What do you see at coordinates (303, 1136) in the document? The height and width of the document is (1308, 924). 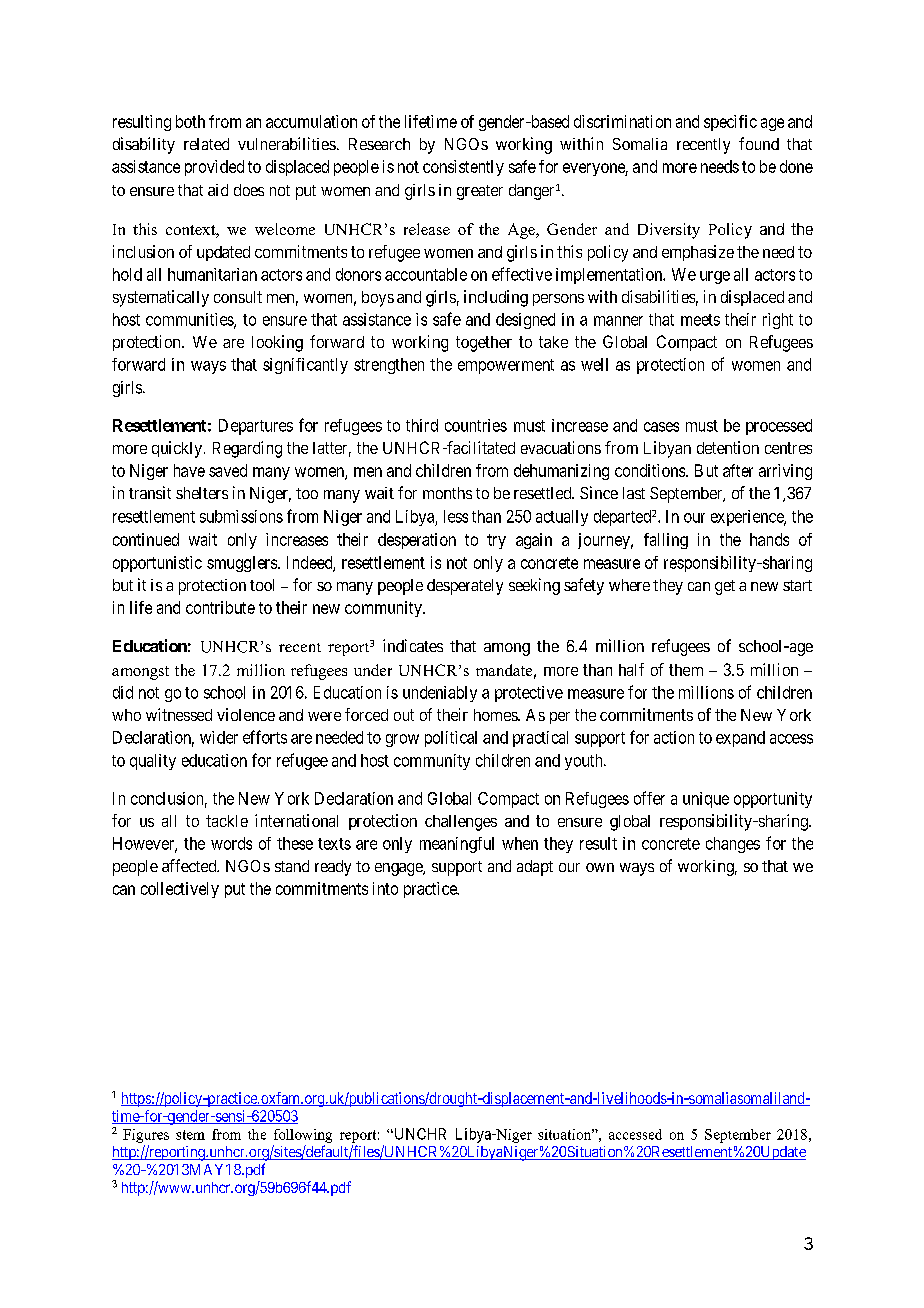 I see `following` at bounding box center [303, 1136].
